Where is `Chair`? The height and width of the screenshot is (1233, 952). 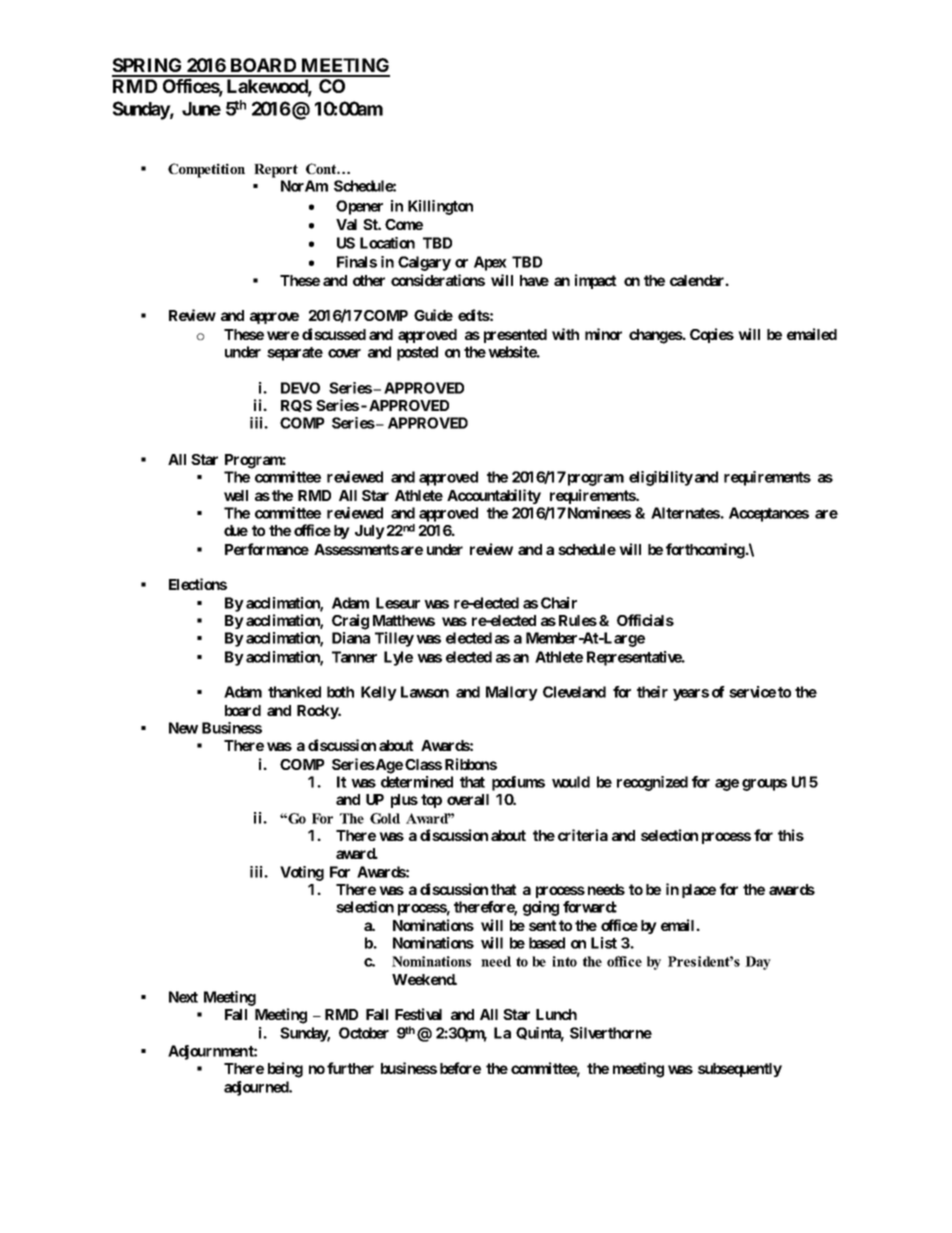
Chair is located at coordinates (559, 603).
